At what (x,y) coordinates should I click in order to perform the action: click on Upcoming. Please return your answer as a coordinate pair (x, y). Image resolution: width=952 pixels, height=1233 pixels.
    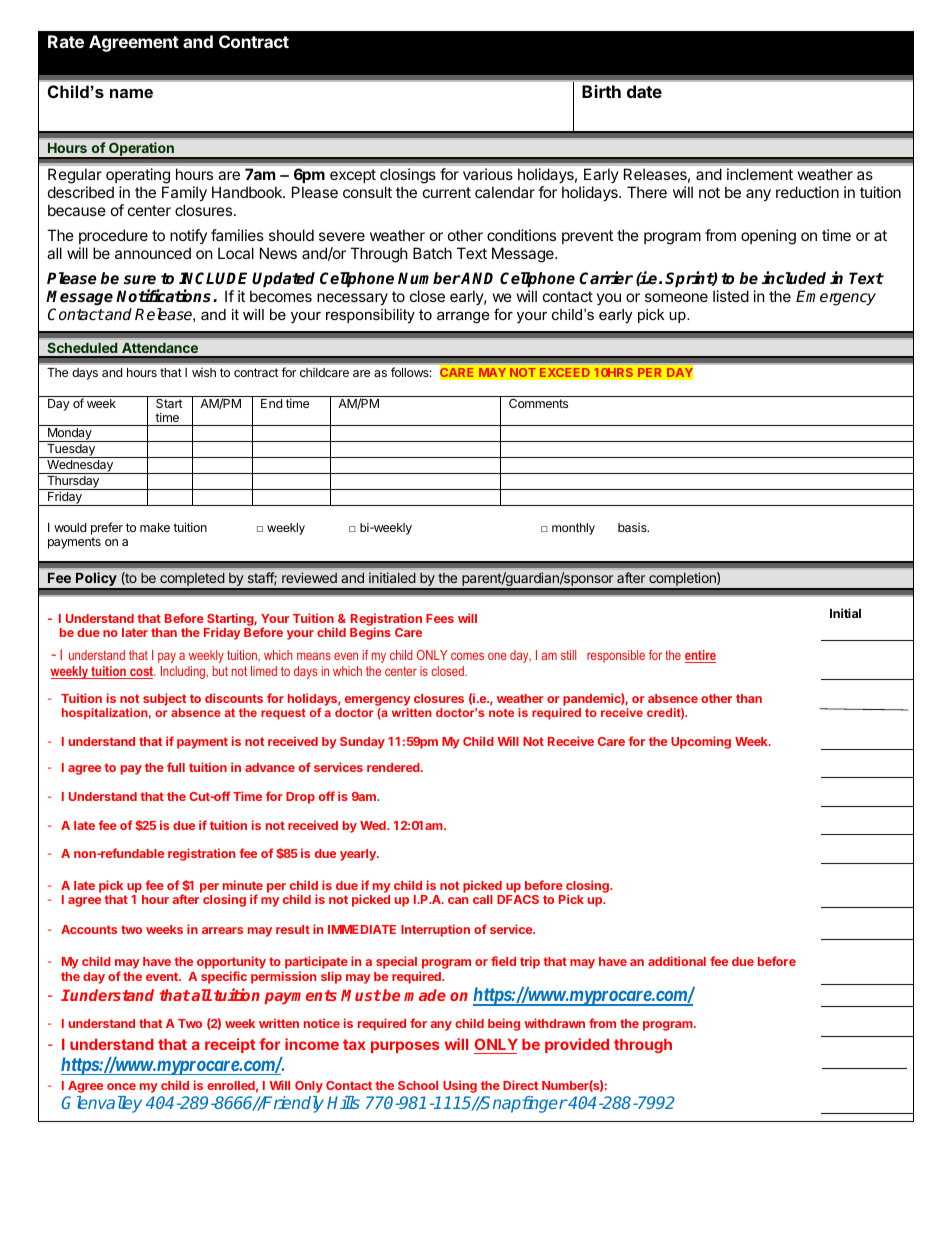
    Looking at the image, I should click on (701, 742).
